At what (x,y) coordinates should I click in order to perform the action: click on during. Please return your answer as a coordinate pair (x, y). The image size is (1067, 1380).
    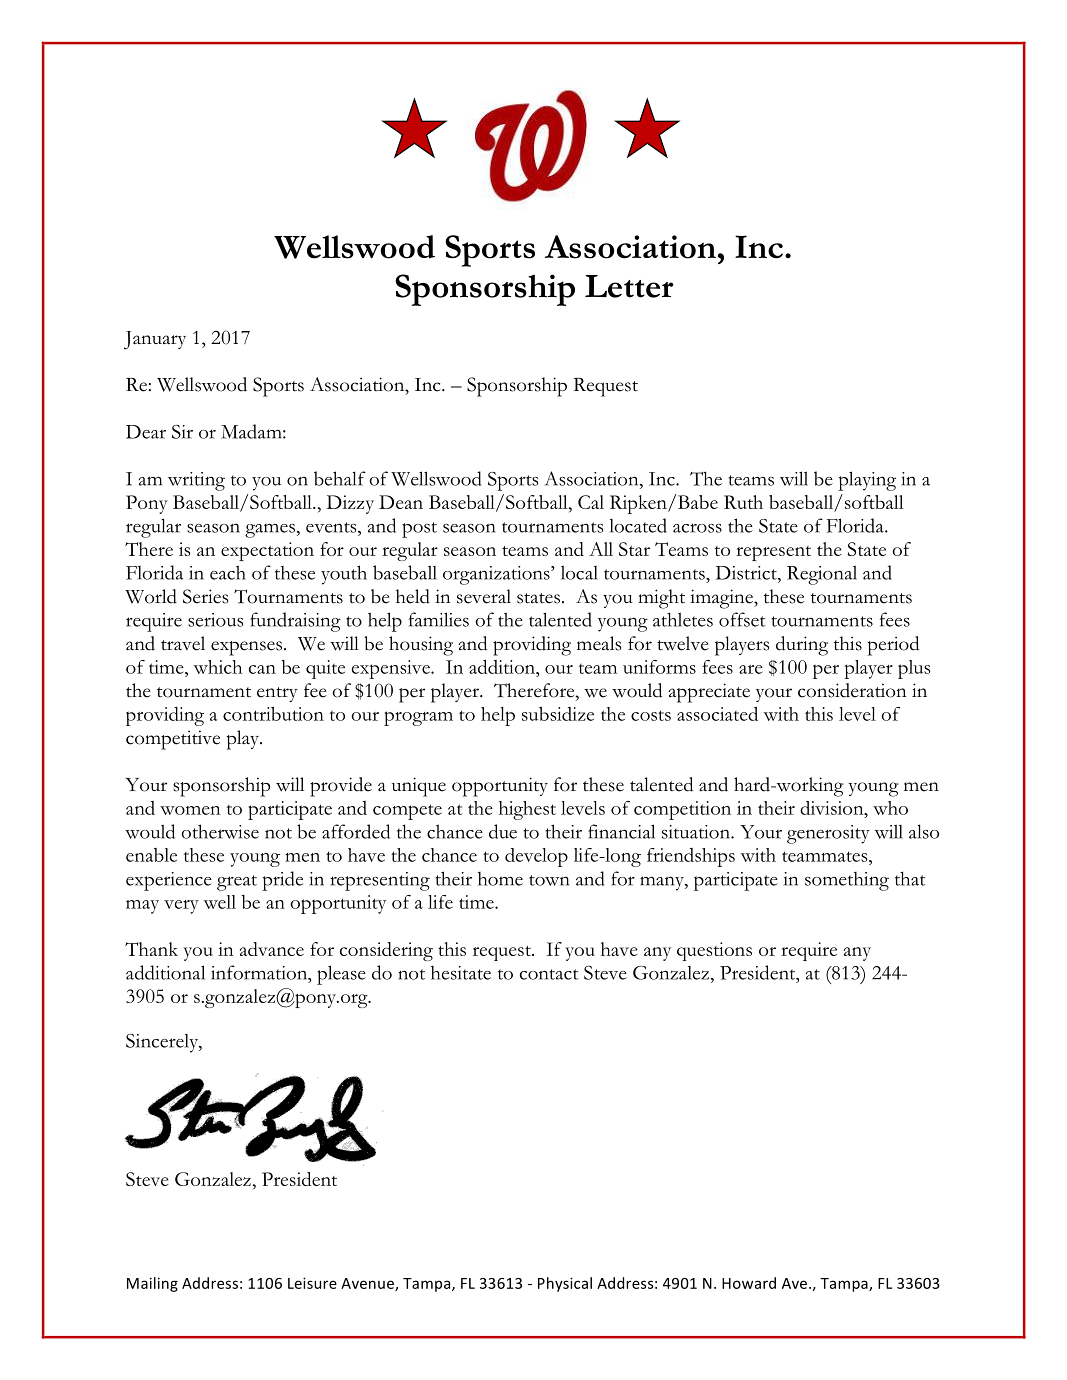
    Looking at the image, I should click on (802, 646).
